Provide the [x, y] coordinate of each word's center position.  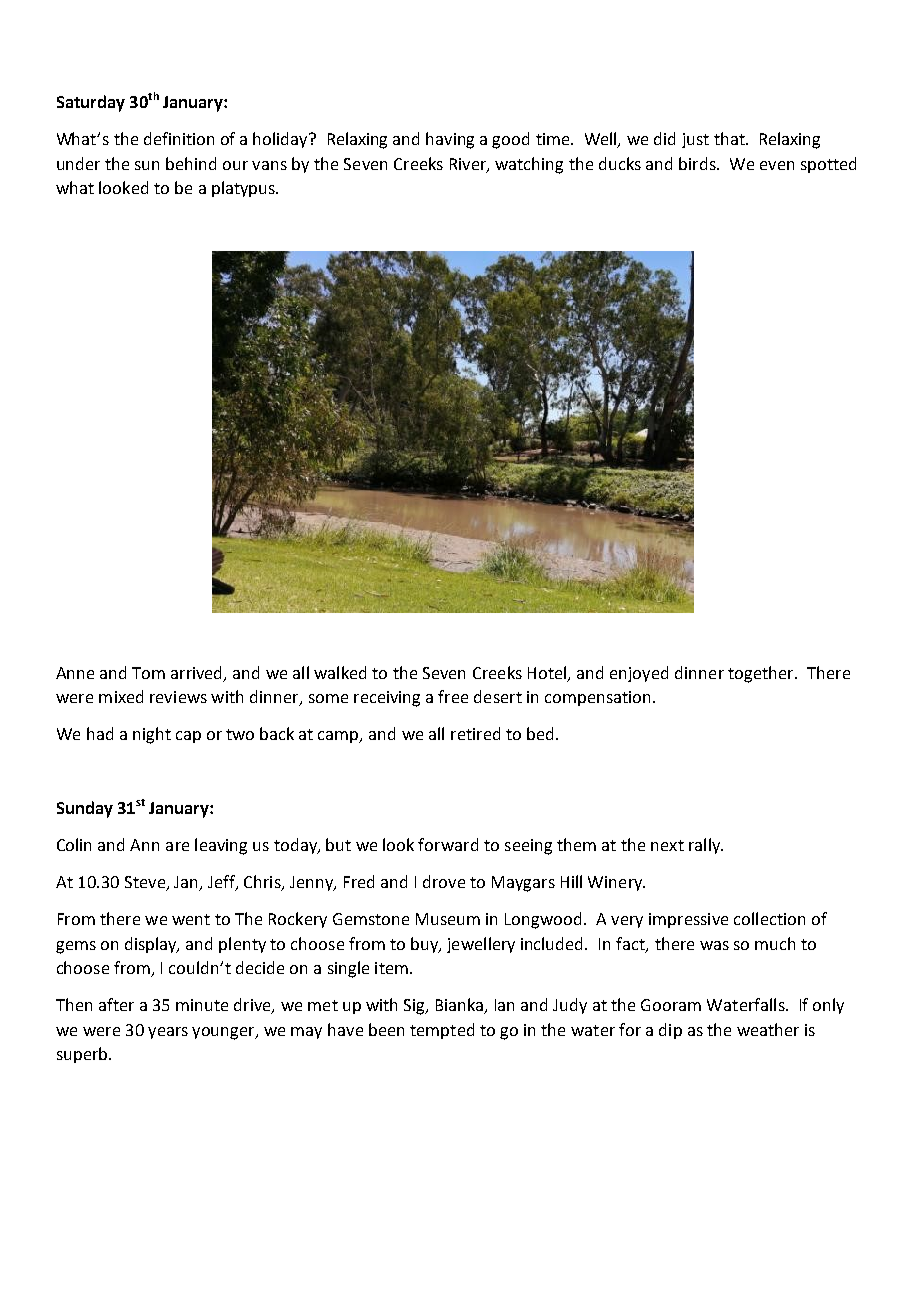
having [450, 140]
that [730, 138]
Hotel [548, 673]
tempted [442, 1031]
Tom [148, 673]
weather [768, 1029]
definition [179, 138]
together [762, 674]
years [168, 1033]
